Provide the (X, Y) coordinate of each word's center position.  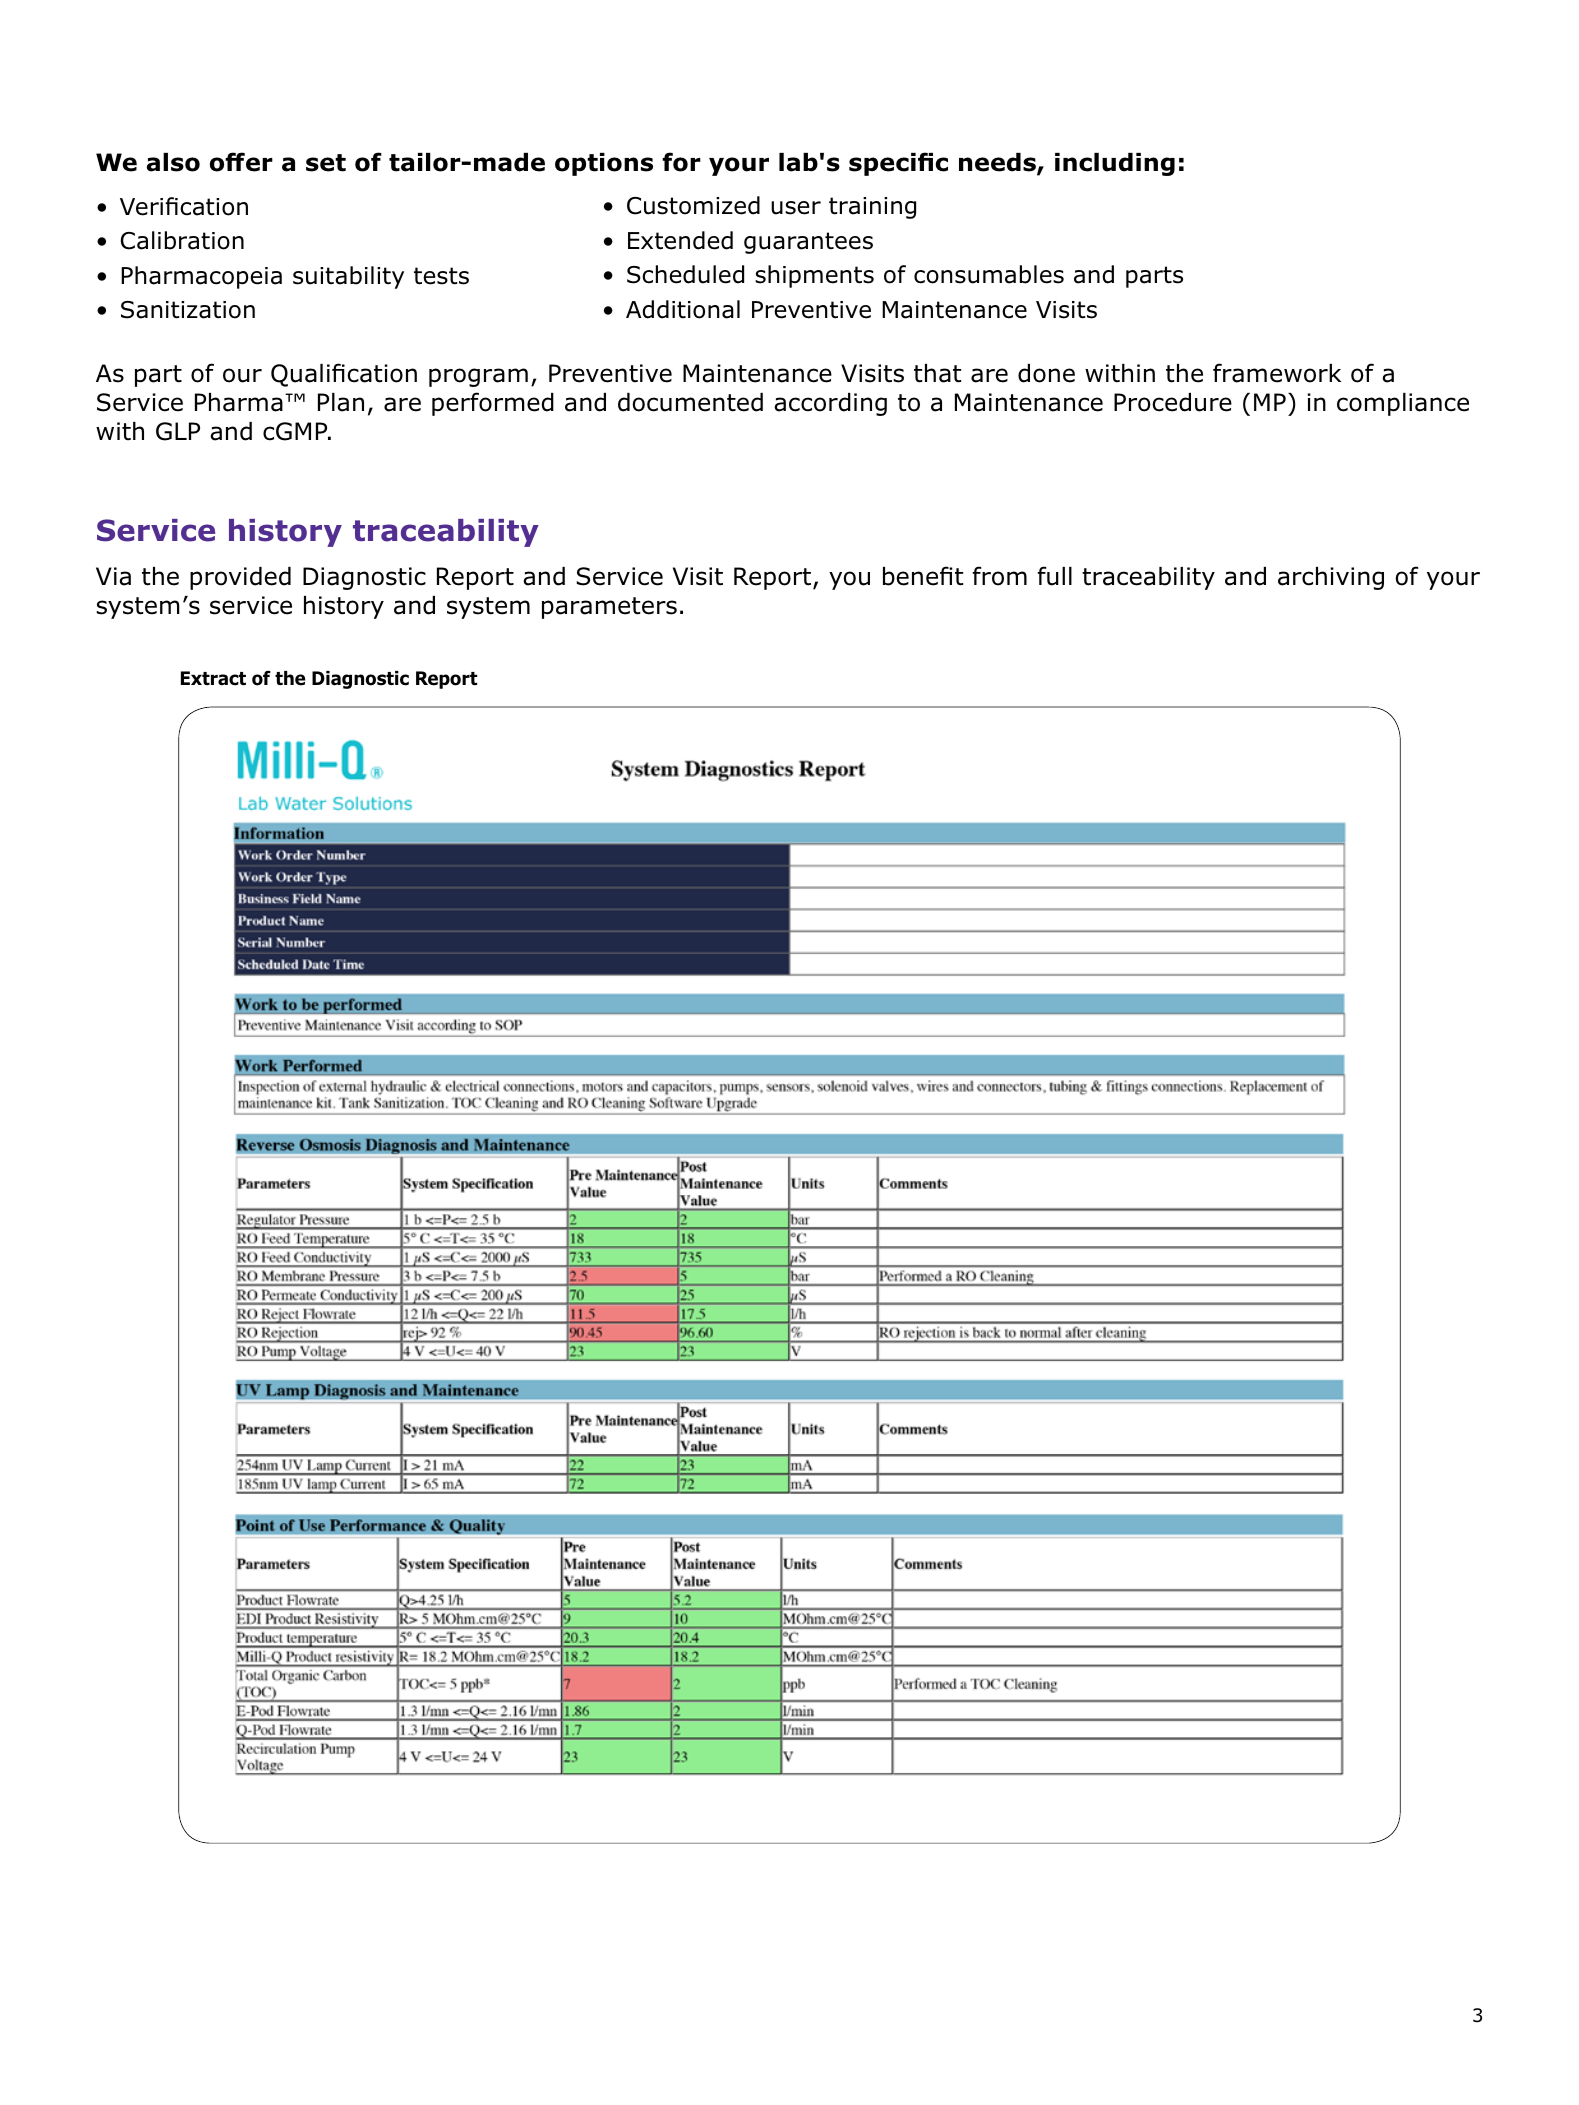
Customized (693, 205)
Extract (213, 678)
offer (241, 162)
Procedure (1173, 402)
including (1115, 164)
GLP (178, 431)
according (830, 404)
